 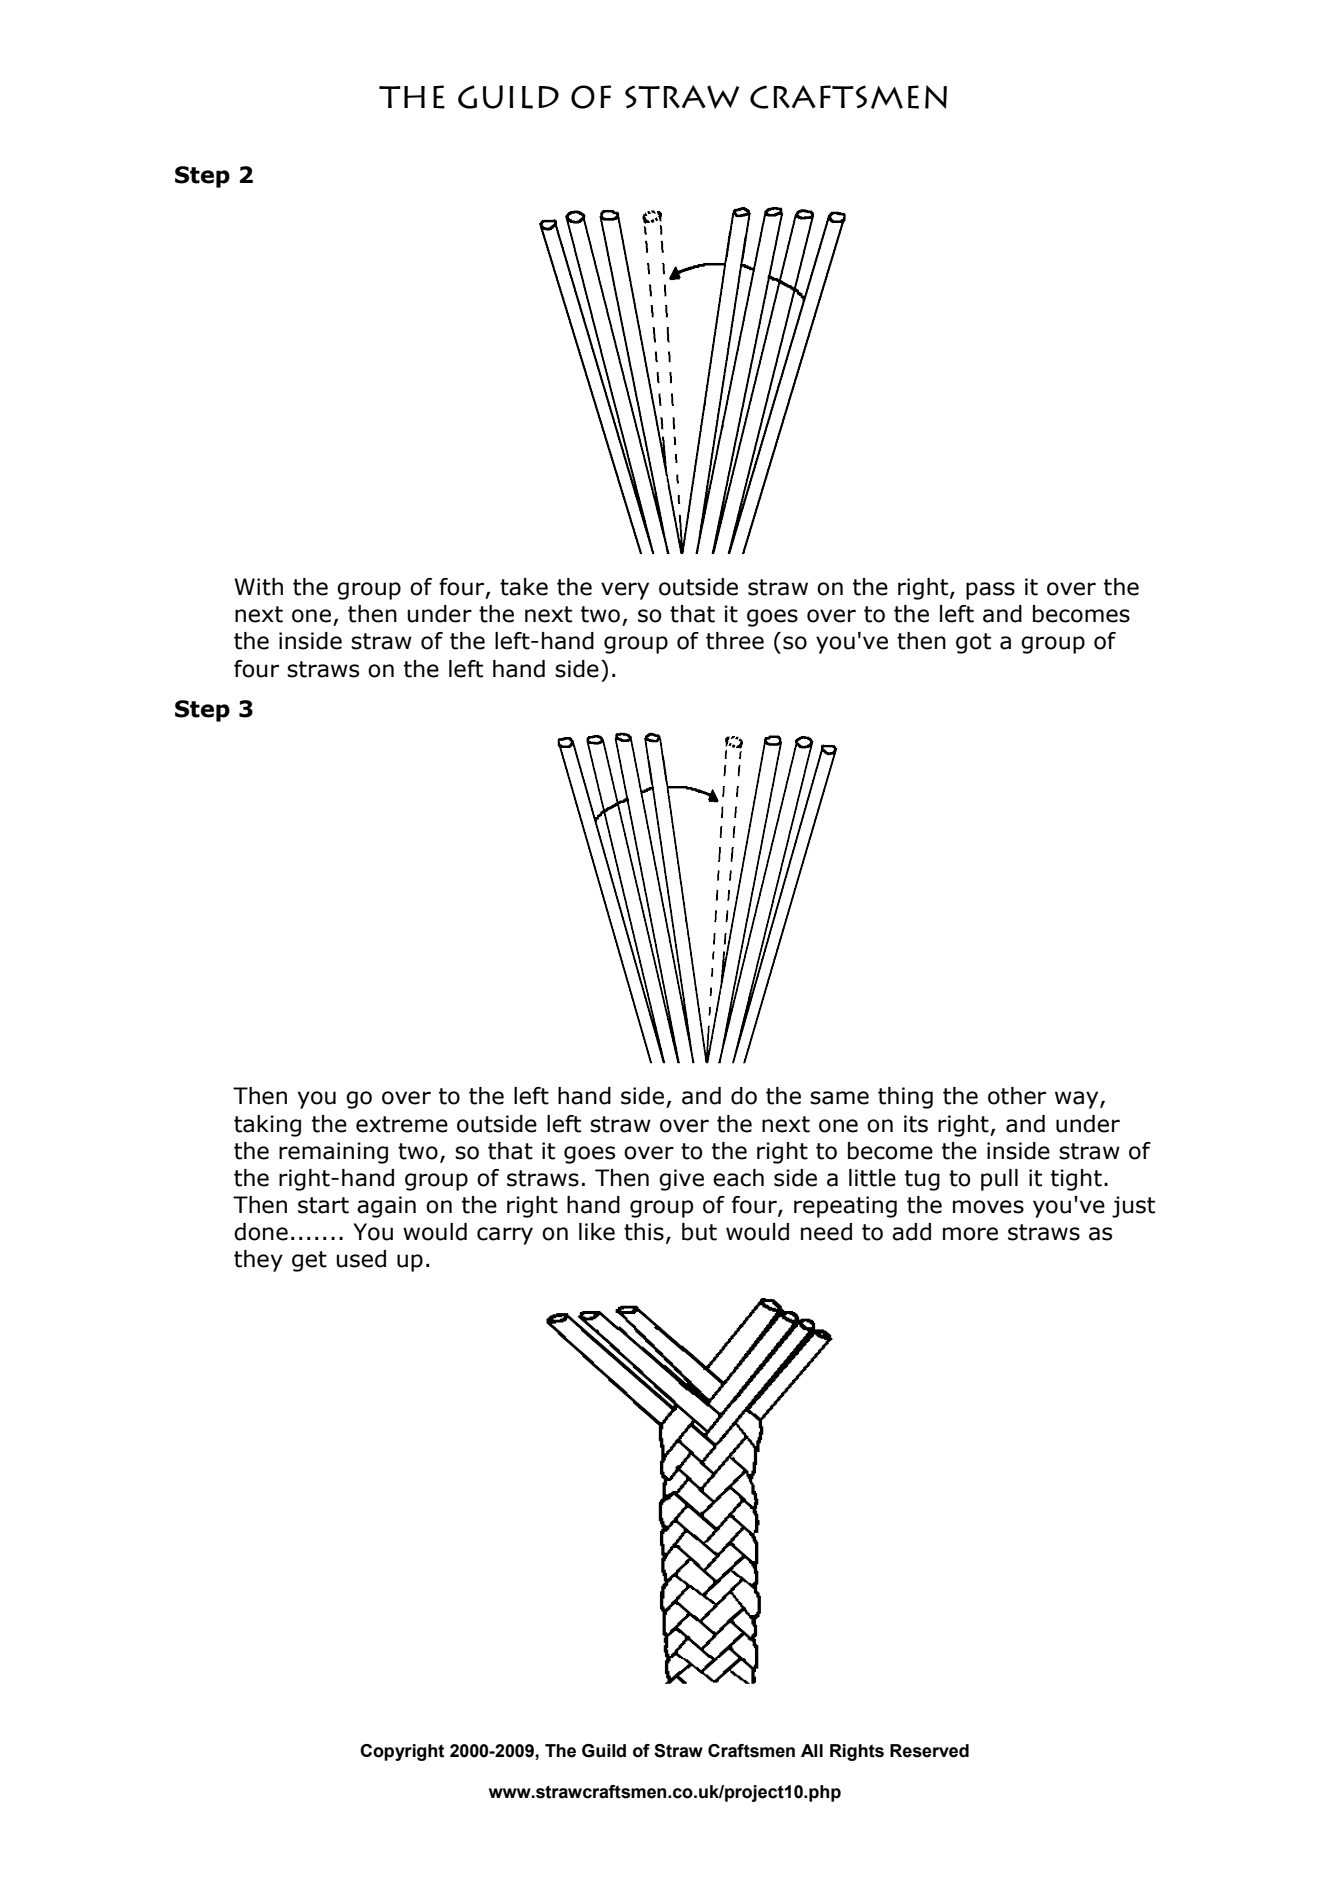 I want to click on but, so click(x=699, y=1232).
